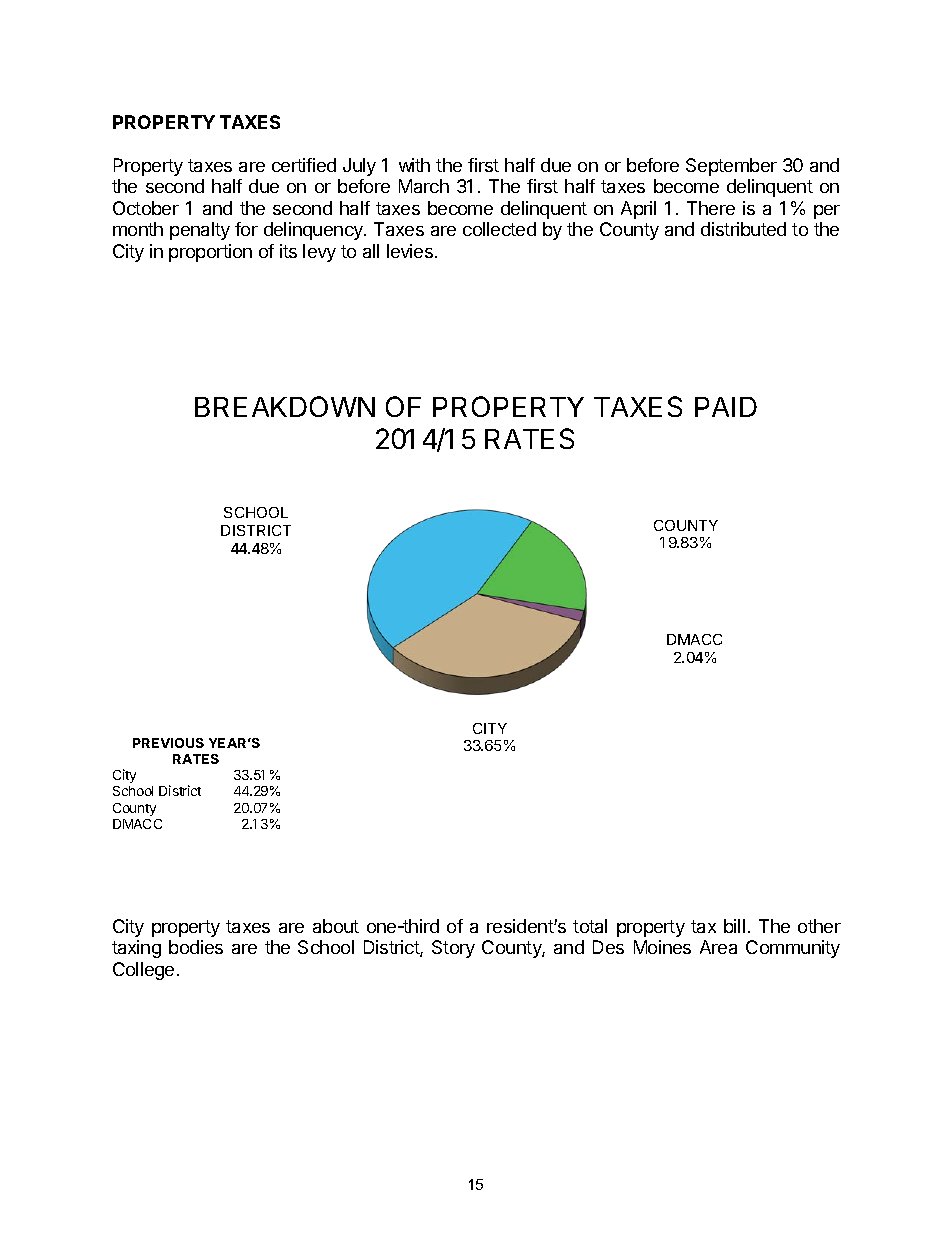  What do you see at coordinates (731, 167) in the document?
I see `September` at bounding box center [731, 167].
